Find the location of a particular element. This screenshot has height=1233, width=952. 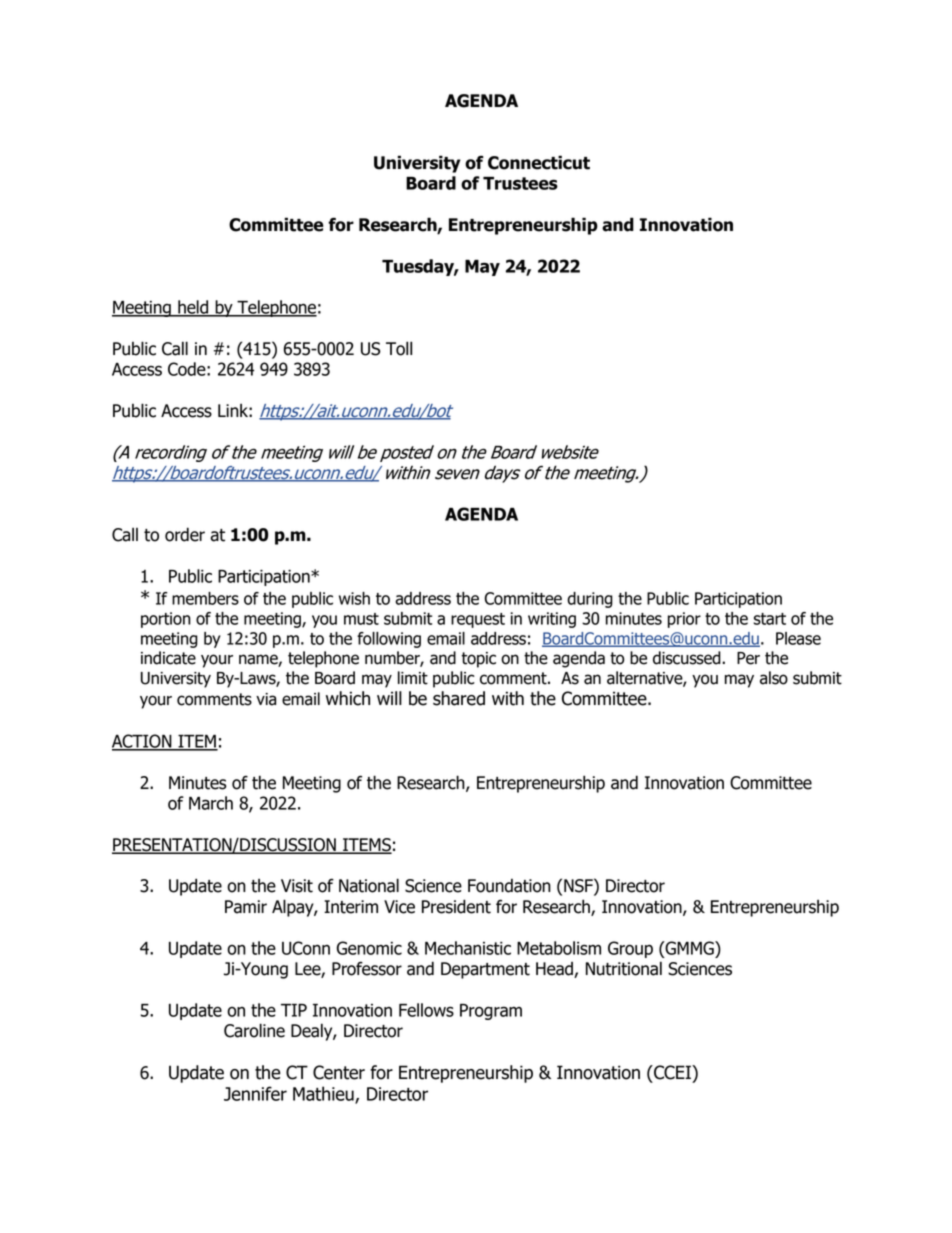

members is located at coordinates (205, 598).
